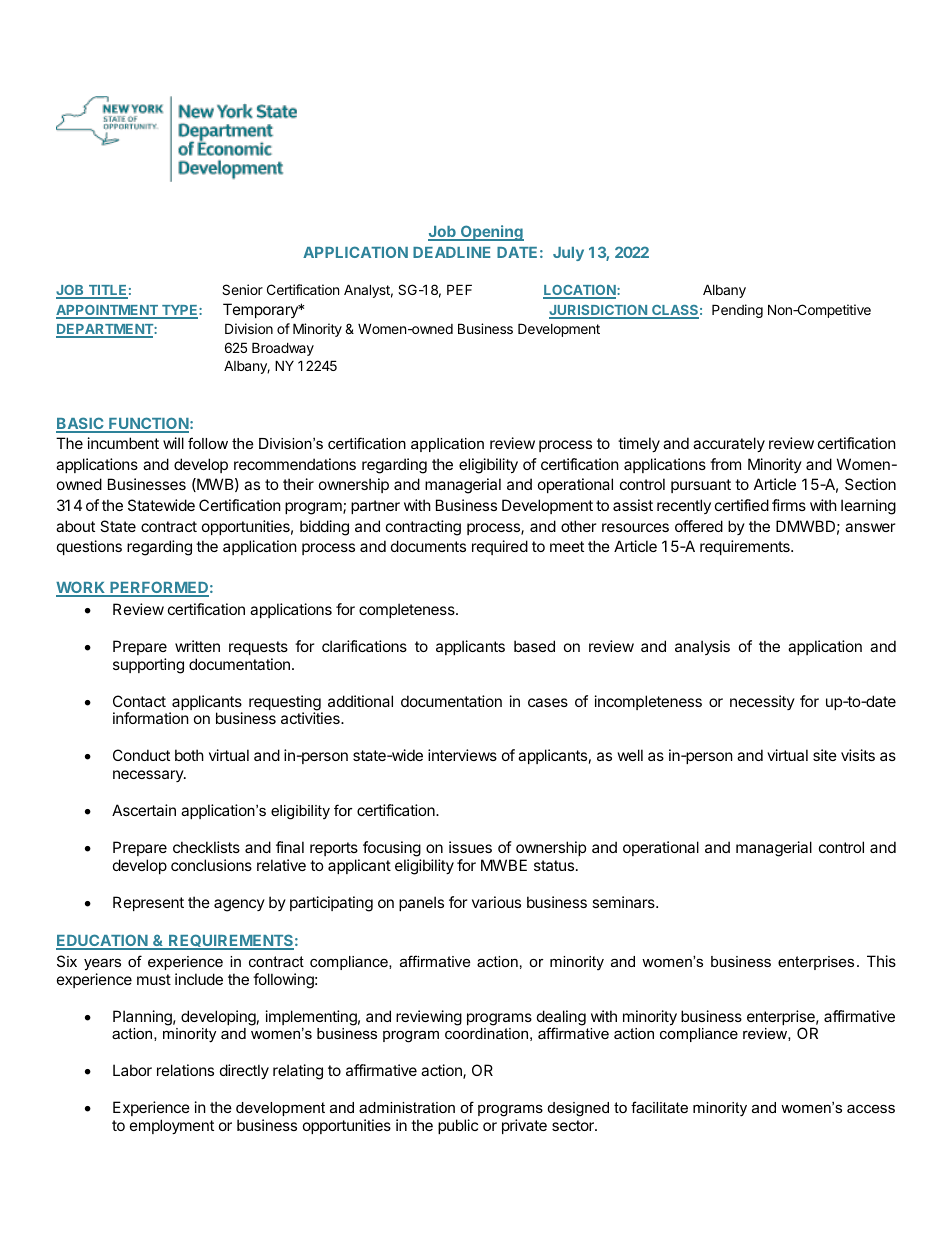  Describe the element at coordinates (548, 702) in the screenshot. I see `cases` at that location.
